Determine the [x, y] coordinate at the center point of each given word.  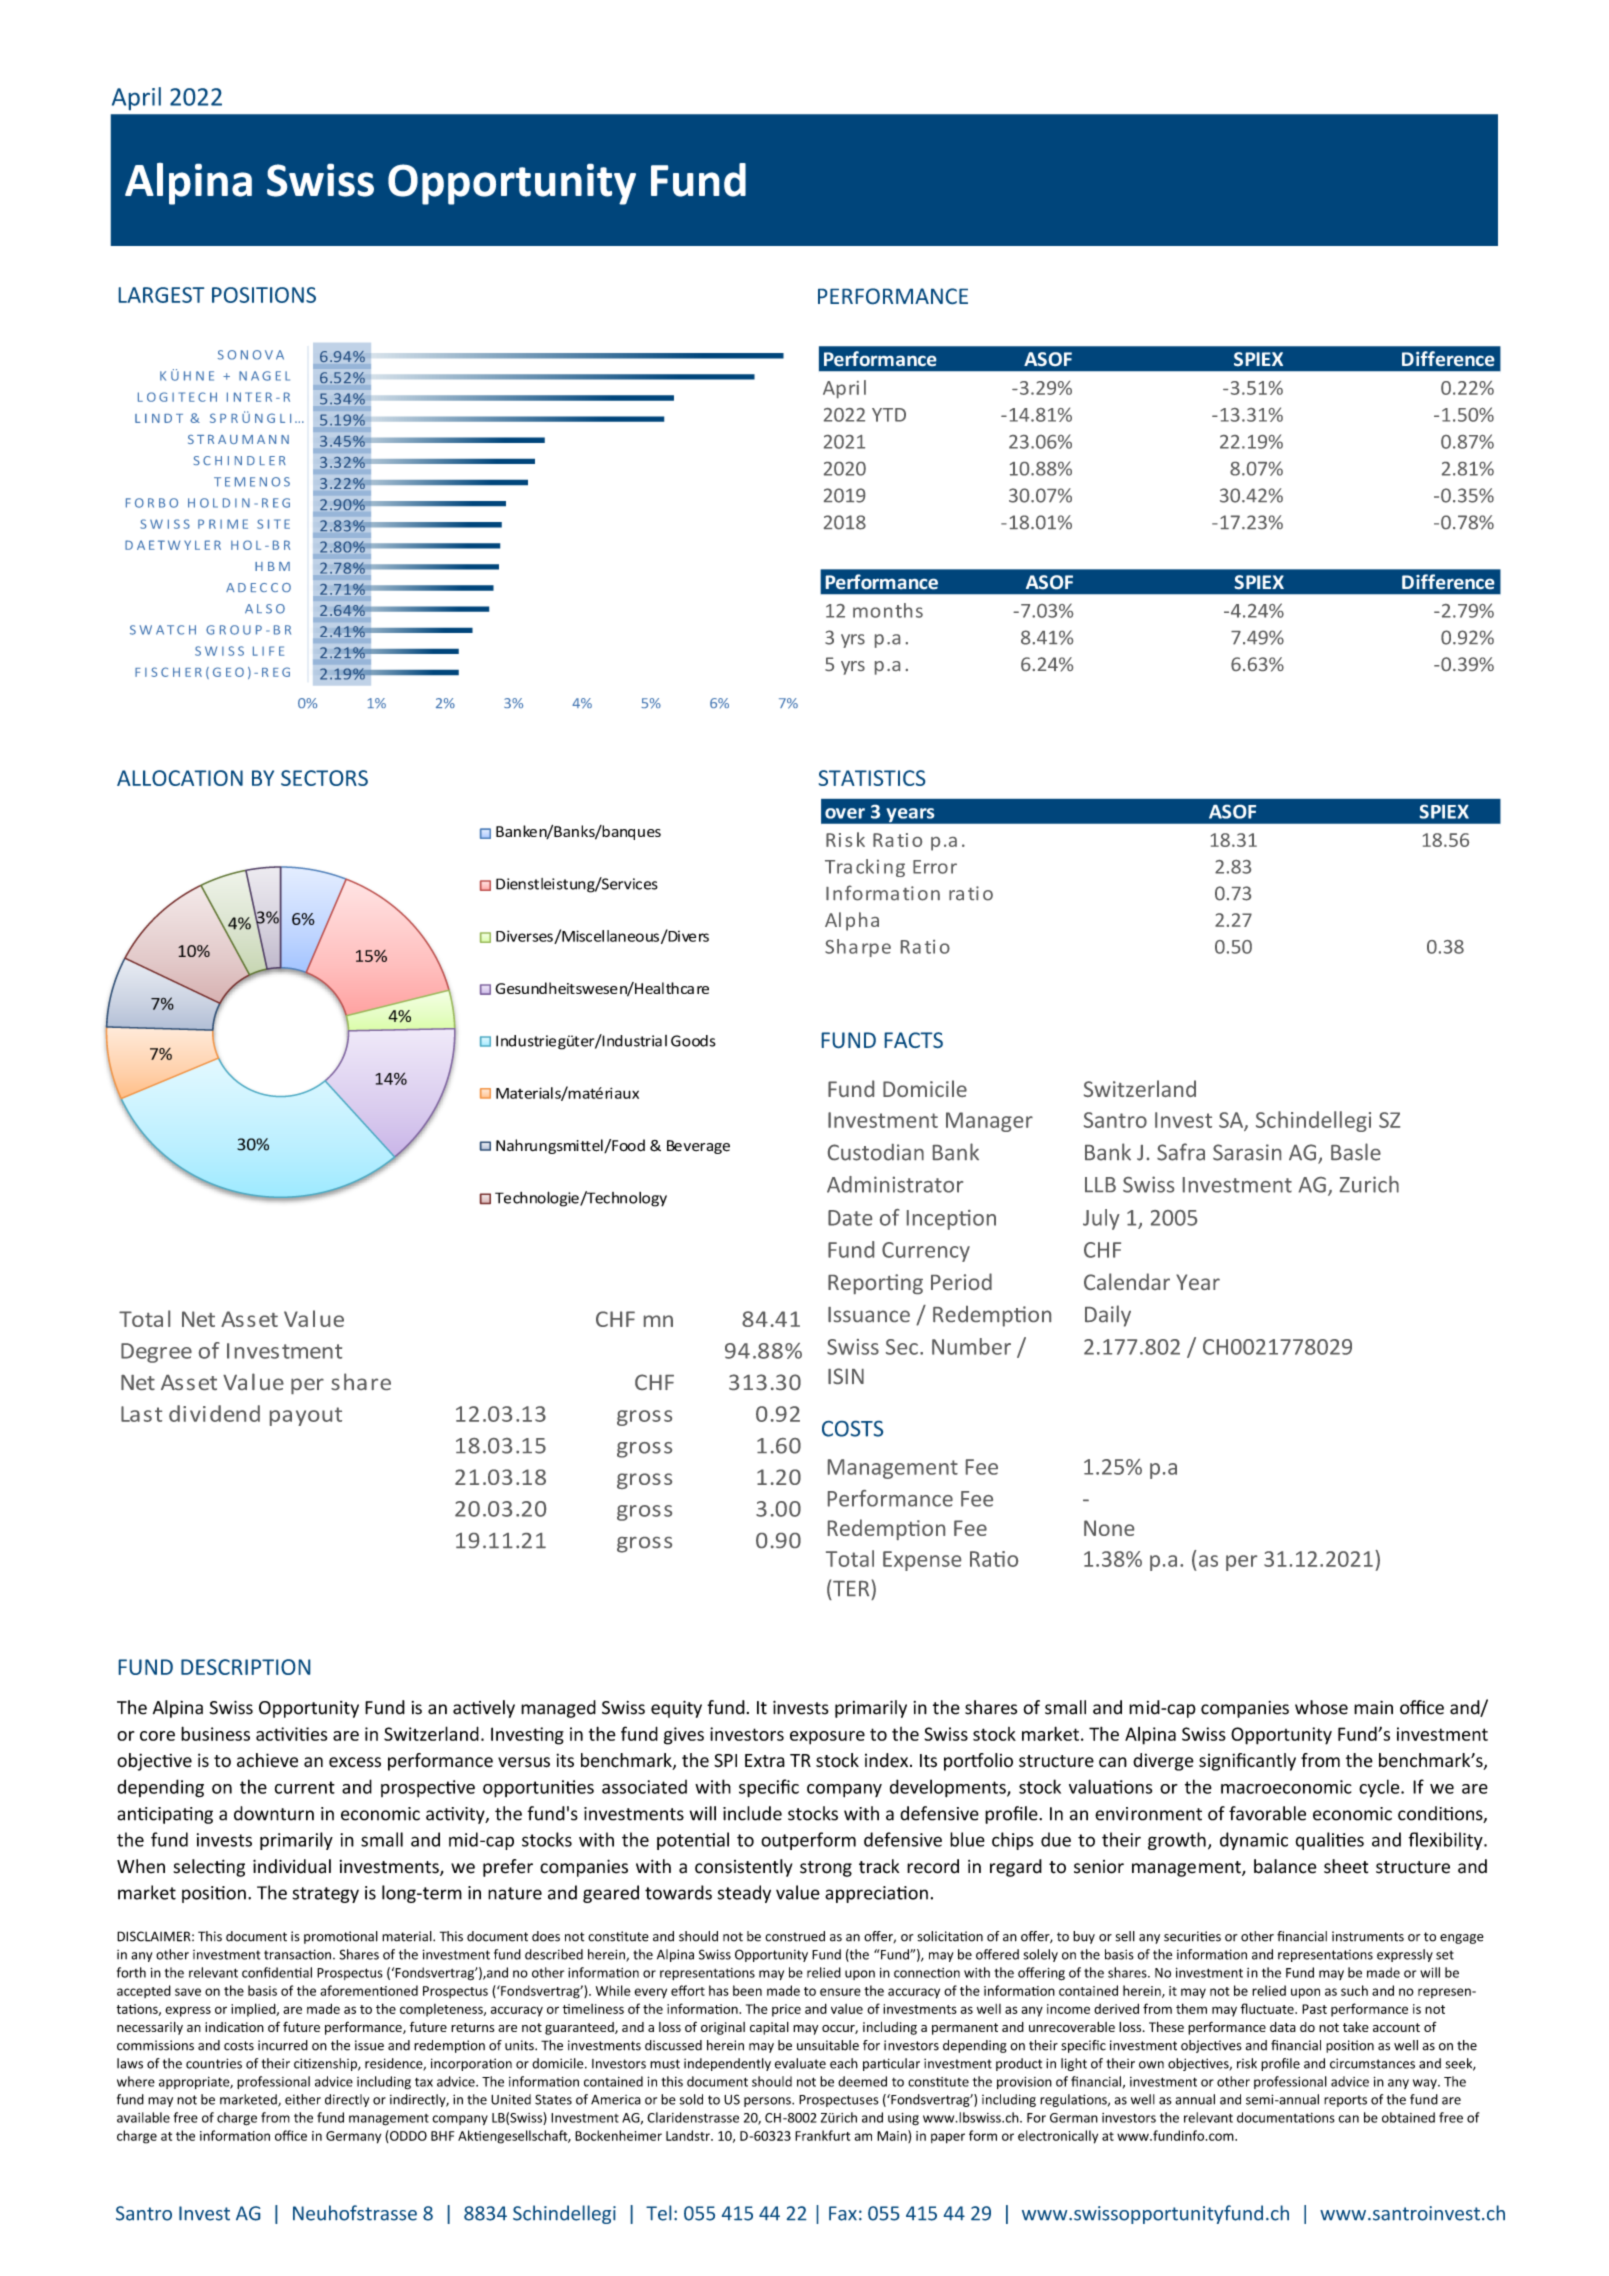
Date [850, 1218]
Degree [156, 1353]
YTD [889, 415]
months [888, 610]
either [303, 2099]
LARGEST [161, 295]
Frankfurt [822, 2135]
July [1101, 1219]
